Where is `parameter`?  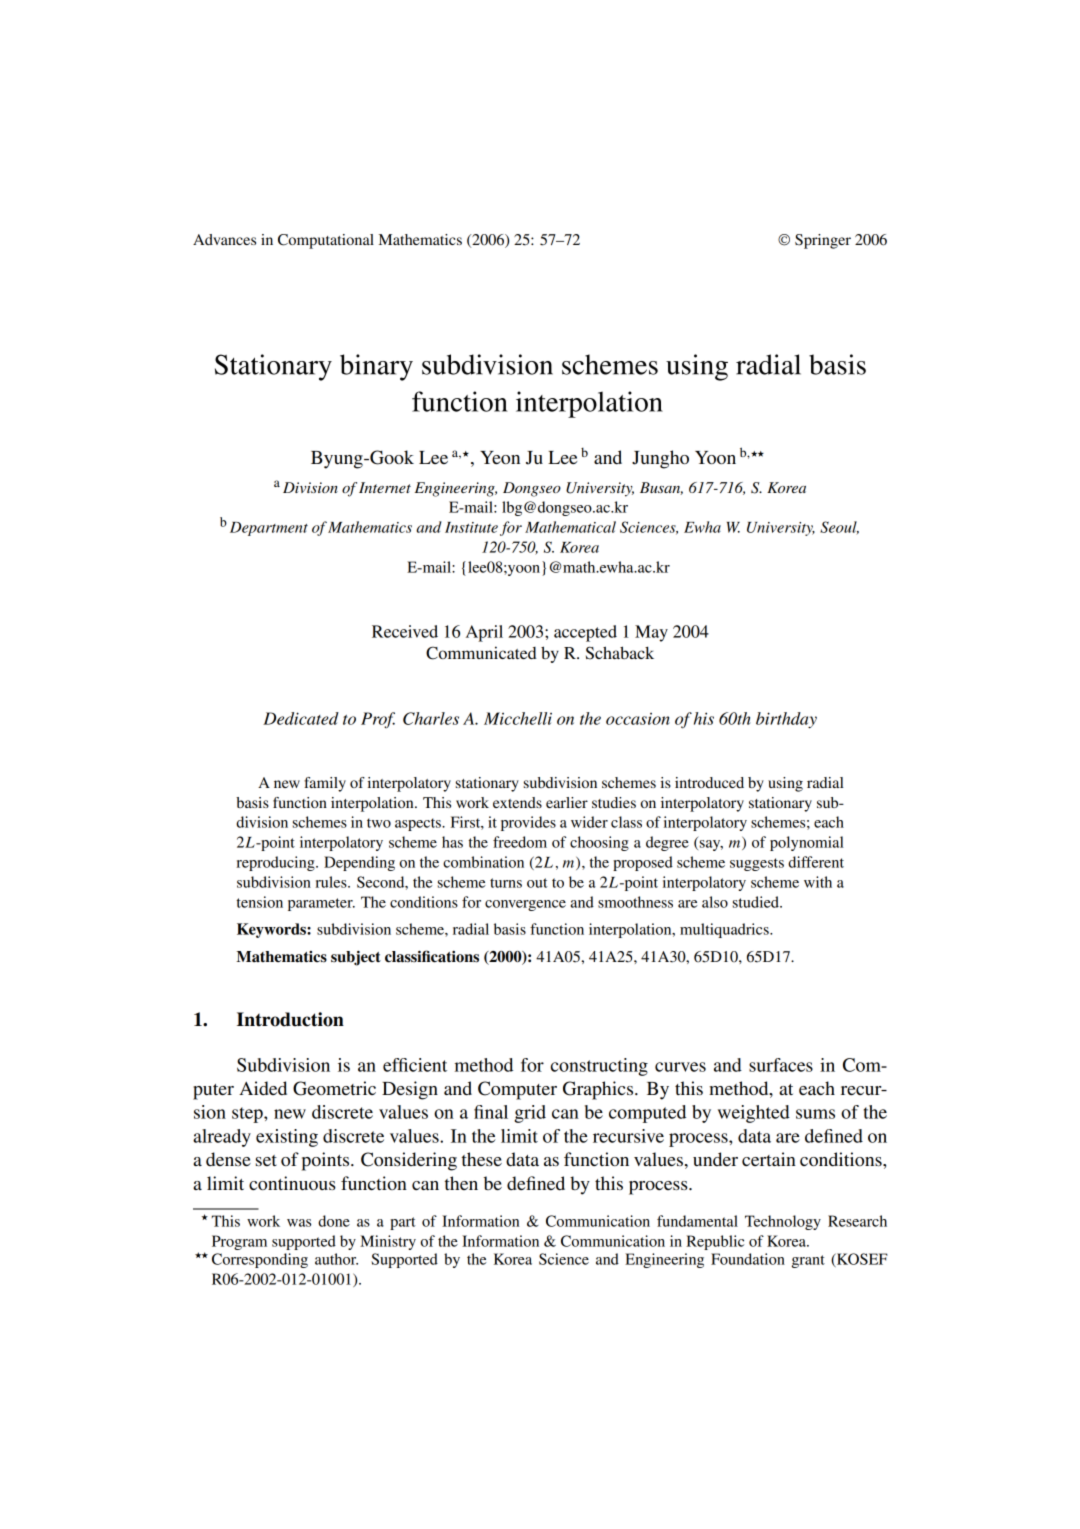 parameter is located at coordinates (321, 904).
